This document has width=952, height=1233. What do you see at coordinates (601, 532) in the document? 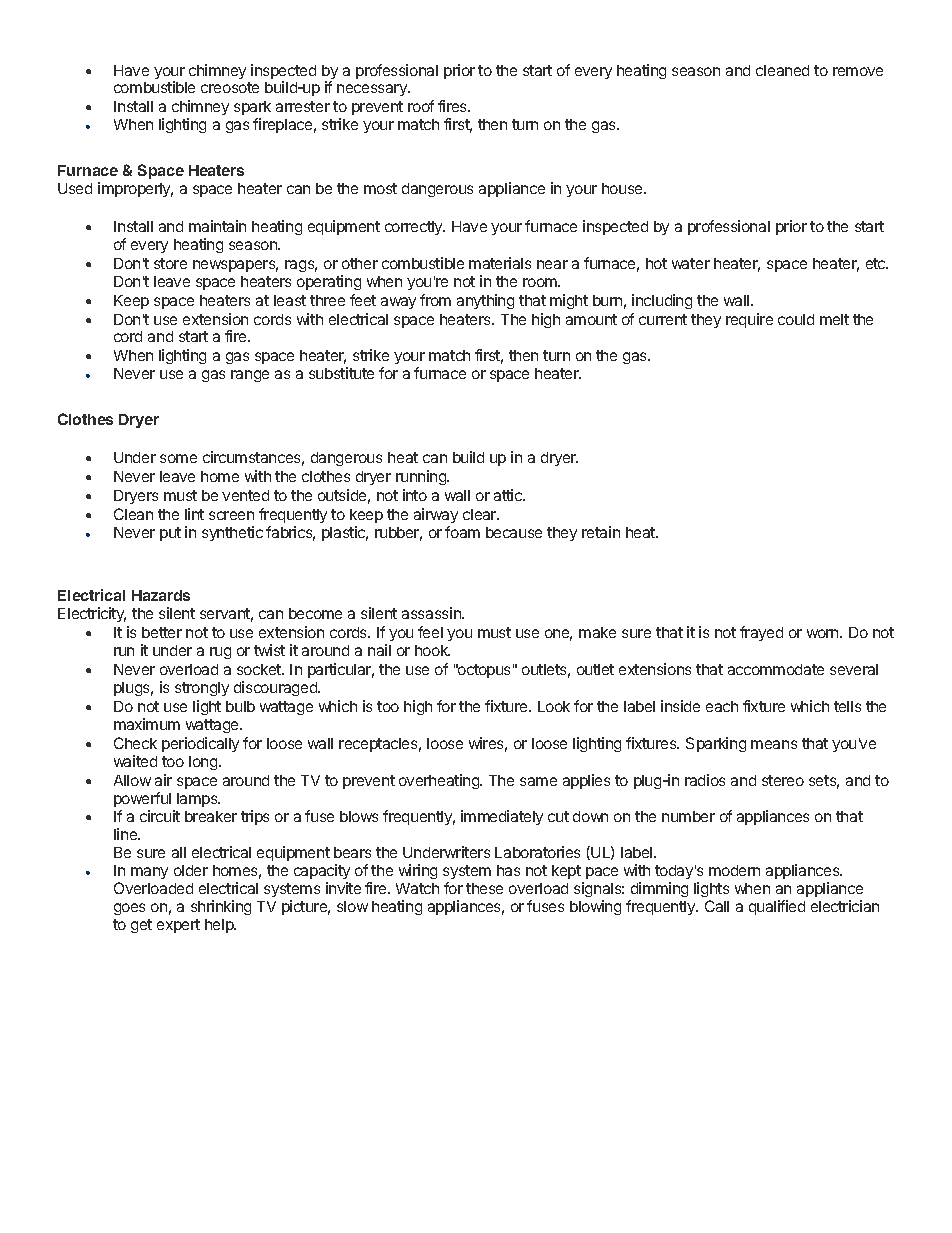
I see `retain` at bounding box center [601, 532].
